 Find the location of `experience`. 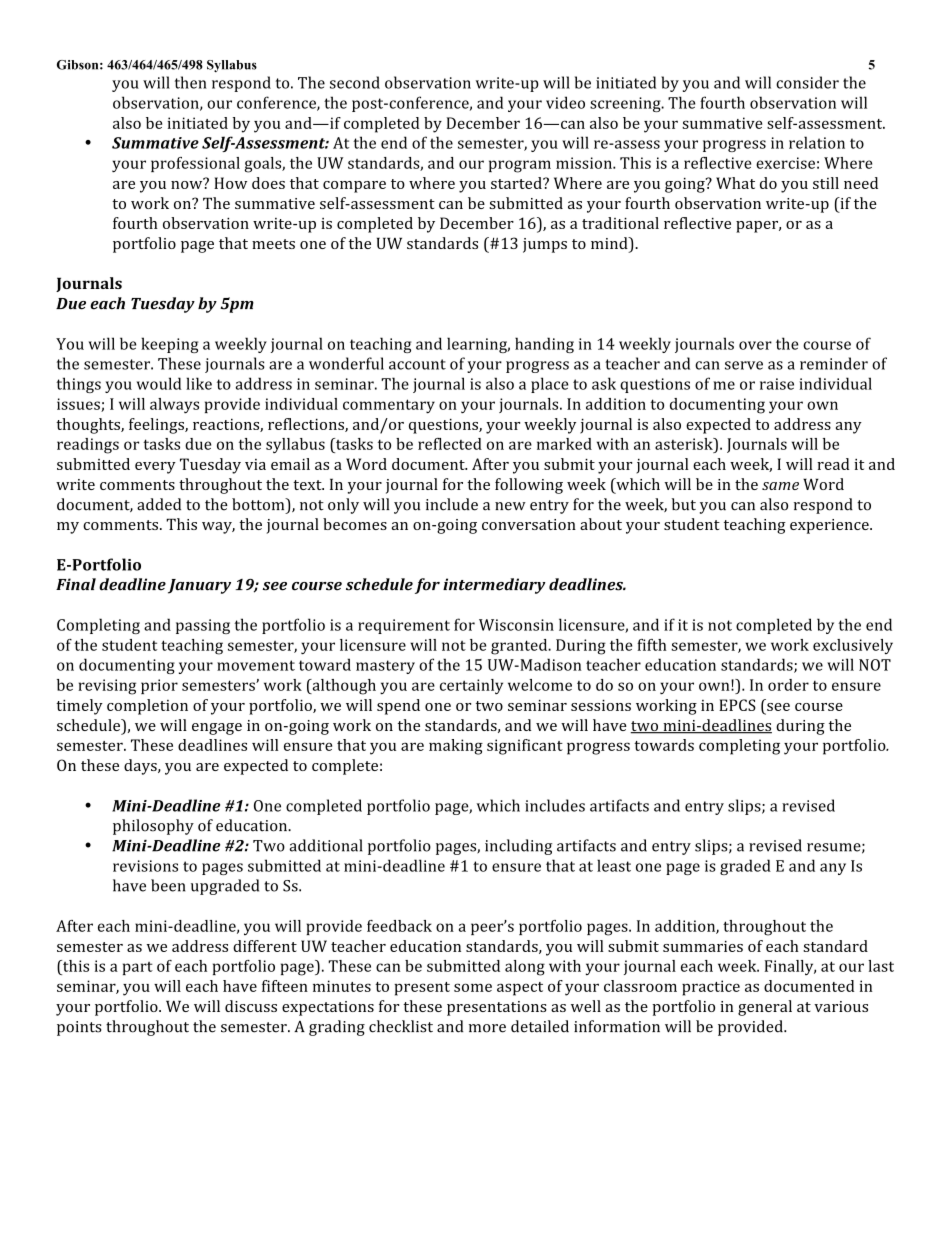

experience is located at coordinates (830, 526).
